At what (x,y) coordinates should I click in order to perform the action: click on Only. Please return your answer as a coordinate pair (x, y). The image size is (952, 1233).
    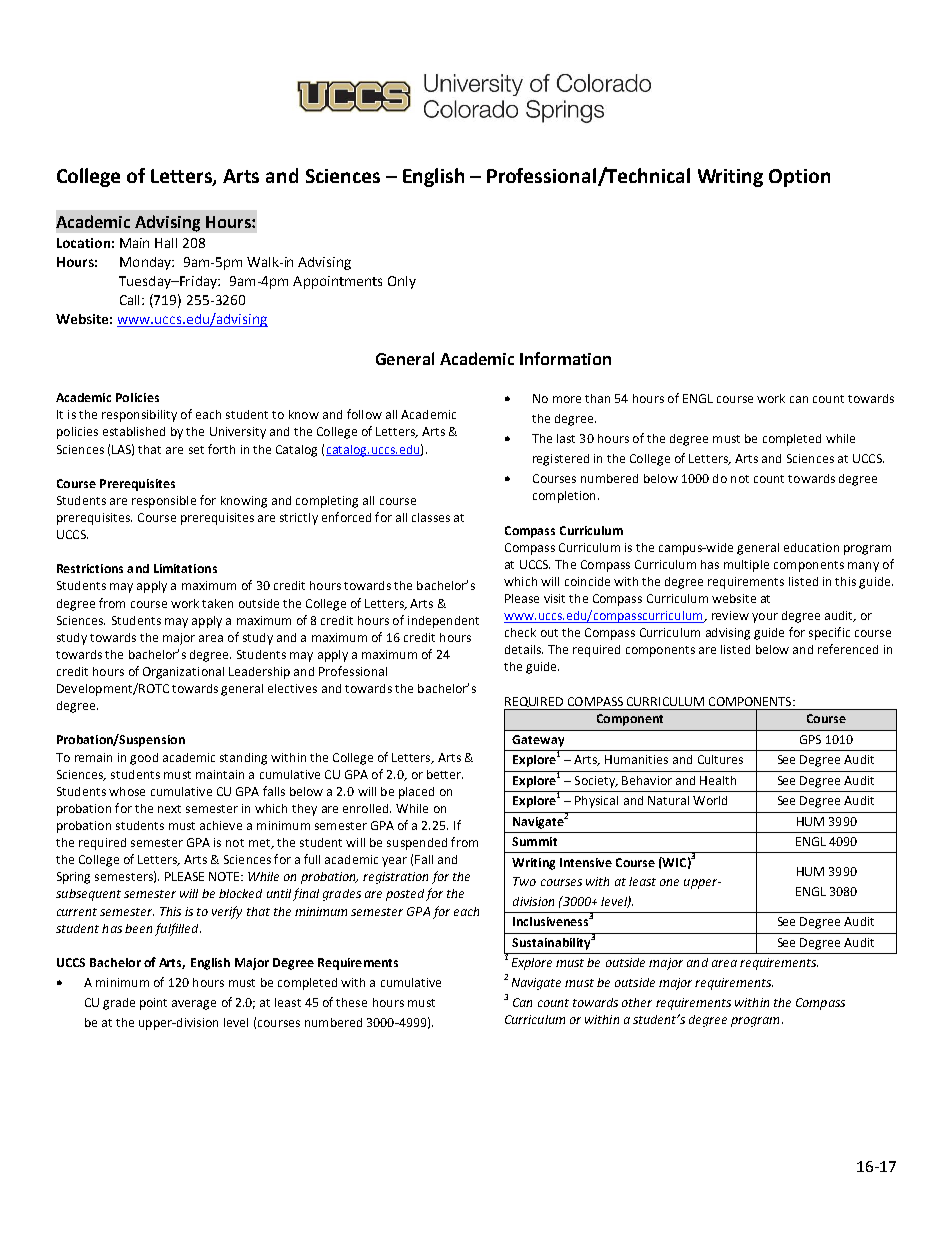
    Looking at the image, I should click on (402, 282).
